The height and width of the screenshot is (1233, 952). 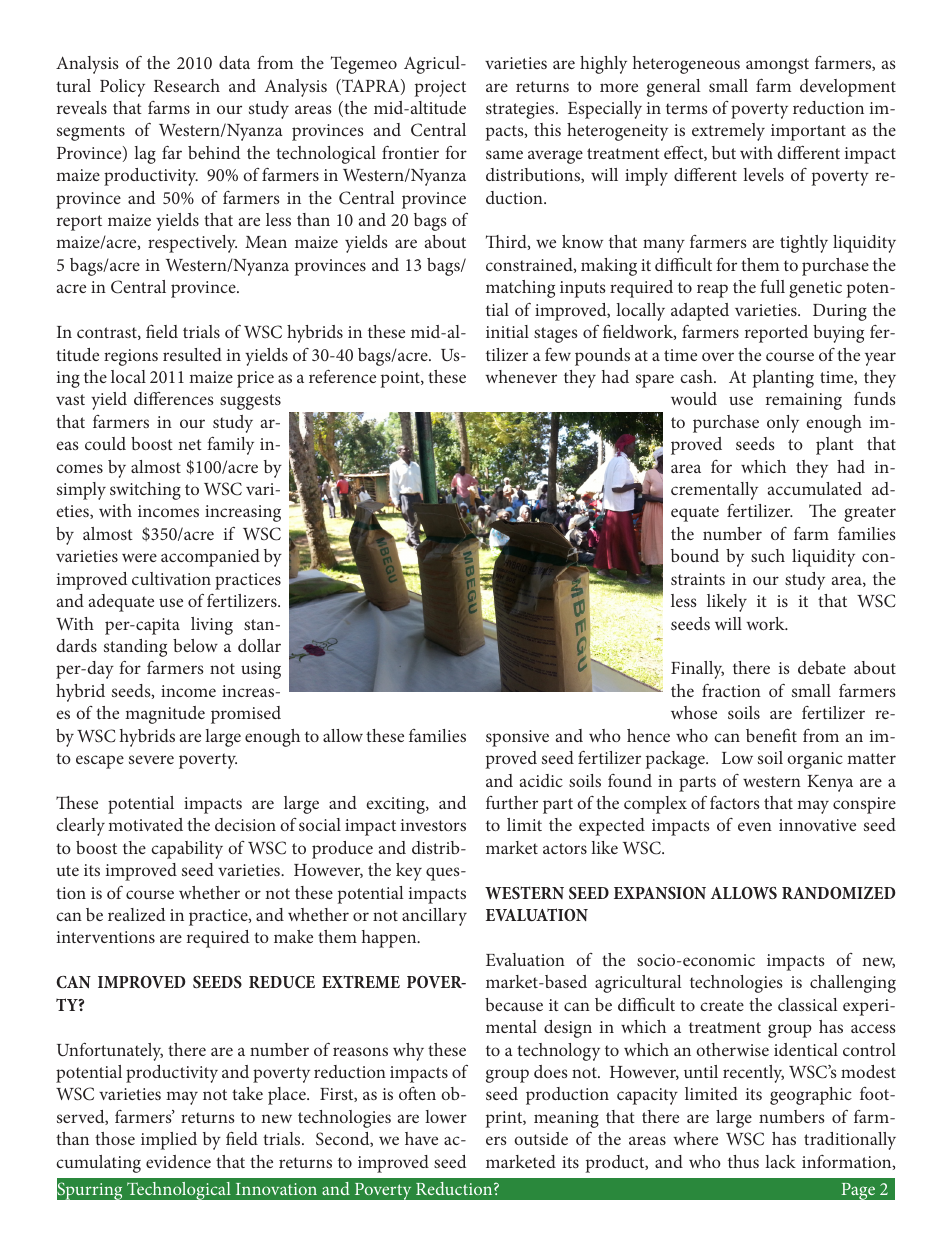 What do you see at coordinates (212, 626) in the screenshot?
I see `living` at bounding box center [212, 626].
